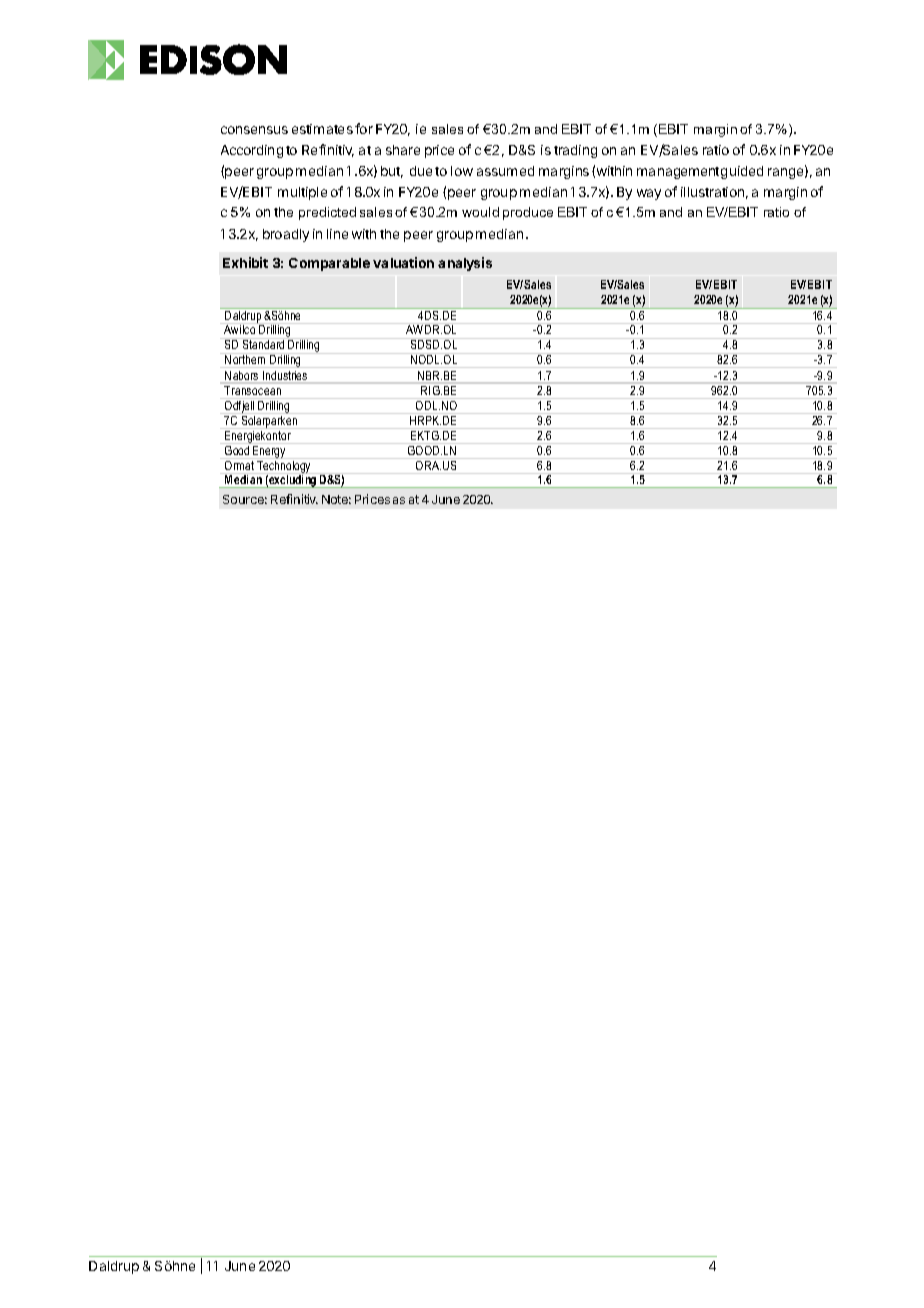 The width and height of the page is (924, 1308). Describe the element at coordinates (480, 212) in the page. I see `would` at that location.
